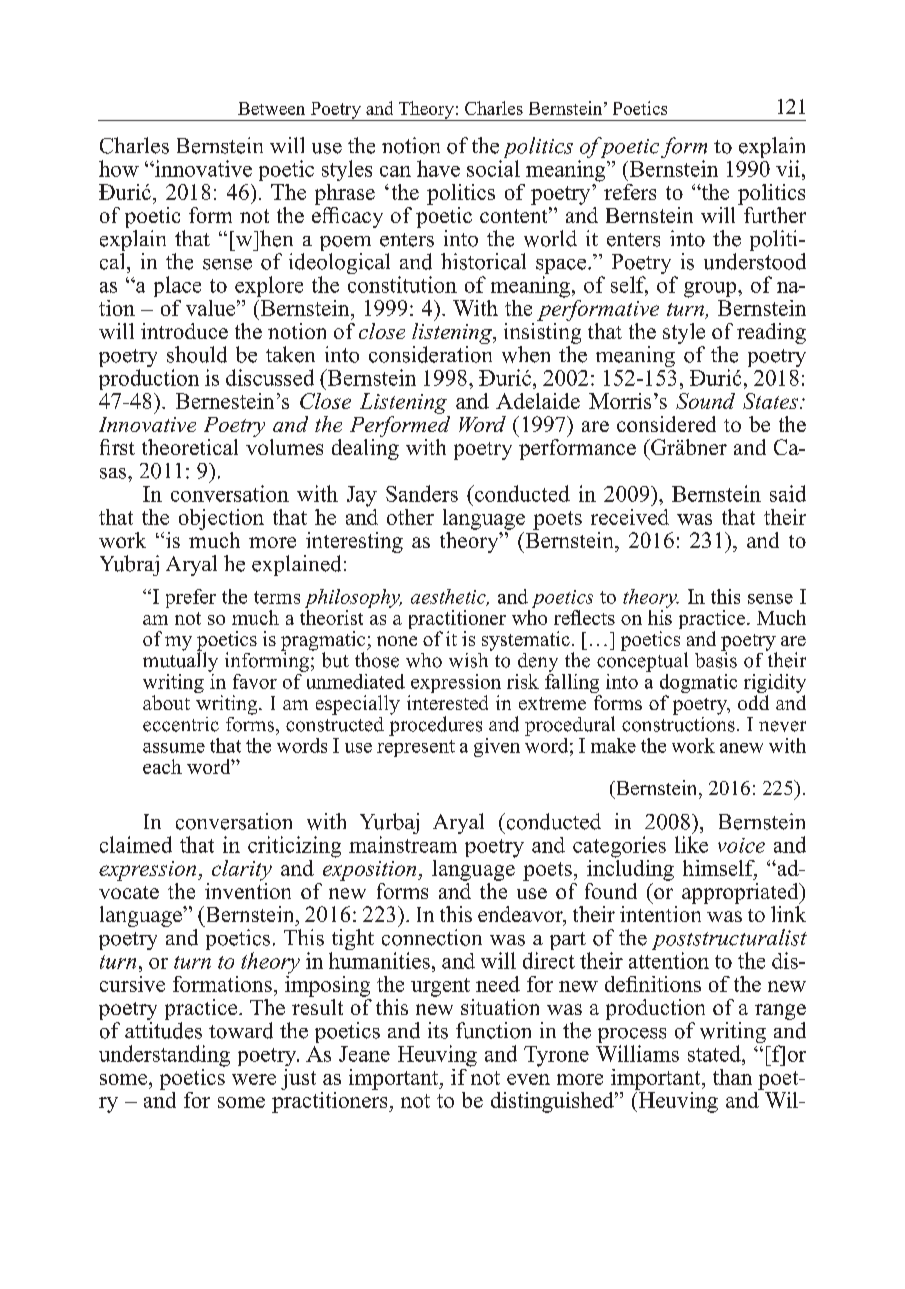 This screenshot has width=905, height=1289. What do you see at coordinates (715, 1053) in the screenshot?
I see `stated` at bounding box center [715, 1053].
